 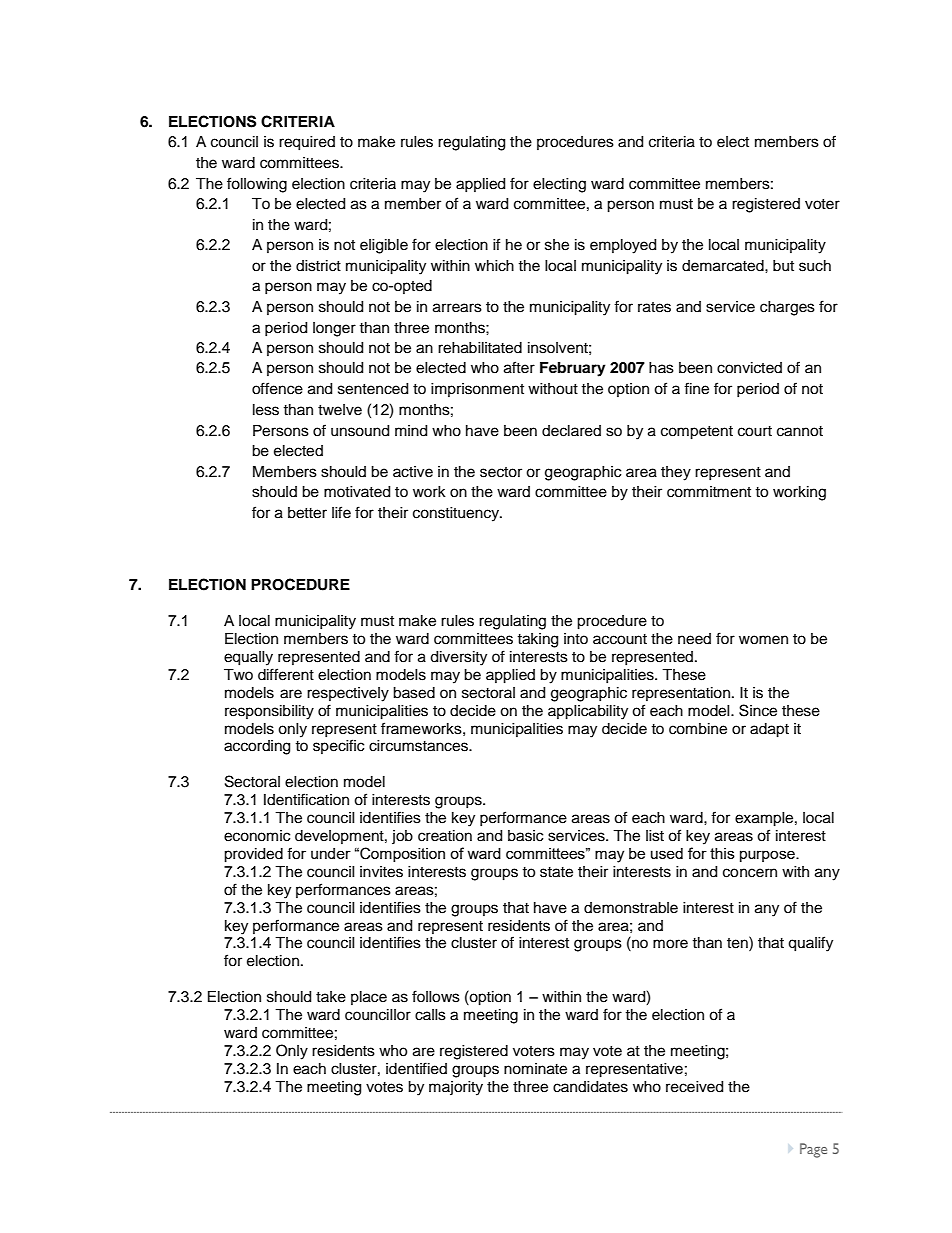 What do you see at coordinates (340, 410) in the image?
I see `twelve` at bounding box center [340, 410].
